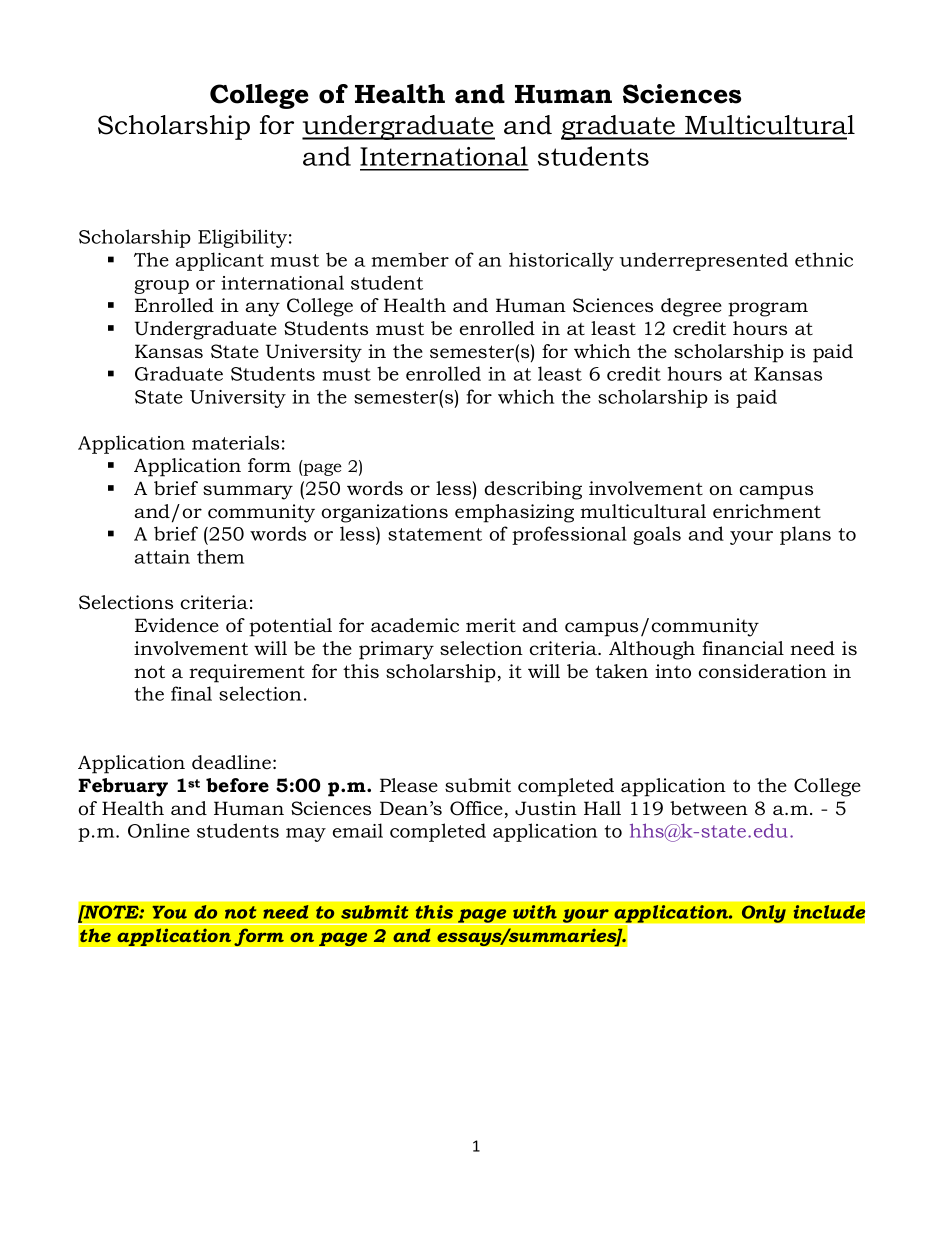  Describe the element at coordinates (535, 912) in the page. I see `with` at that location.
